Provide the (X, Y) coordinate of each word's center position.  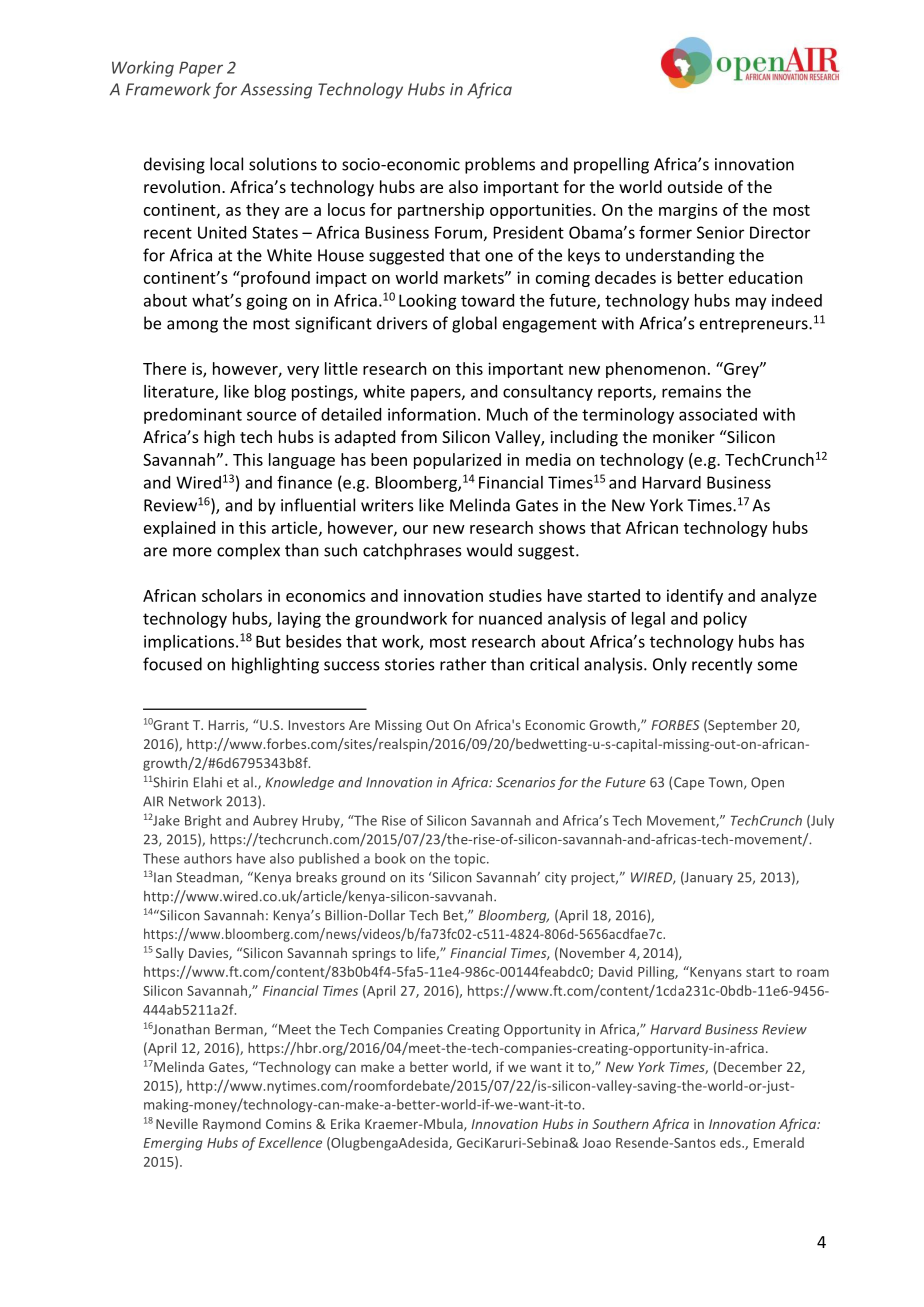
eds (731, 1142)
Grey (741, 370)
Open (767, 783)
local (226, 164)
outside (695, 186)
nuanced (510, 618)
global (474, 324)
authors (208, 858)
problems (500, 165)
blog (270, 393)
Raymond (232, 1125)
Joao (597, 1143)
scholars (232, 595)
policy (725, 620)
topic (471, 859)
